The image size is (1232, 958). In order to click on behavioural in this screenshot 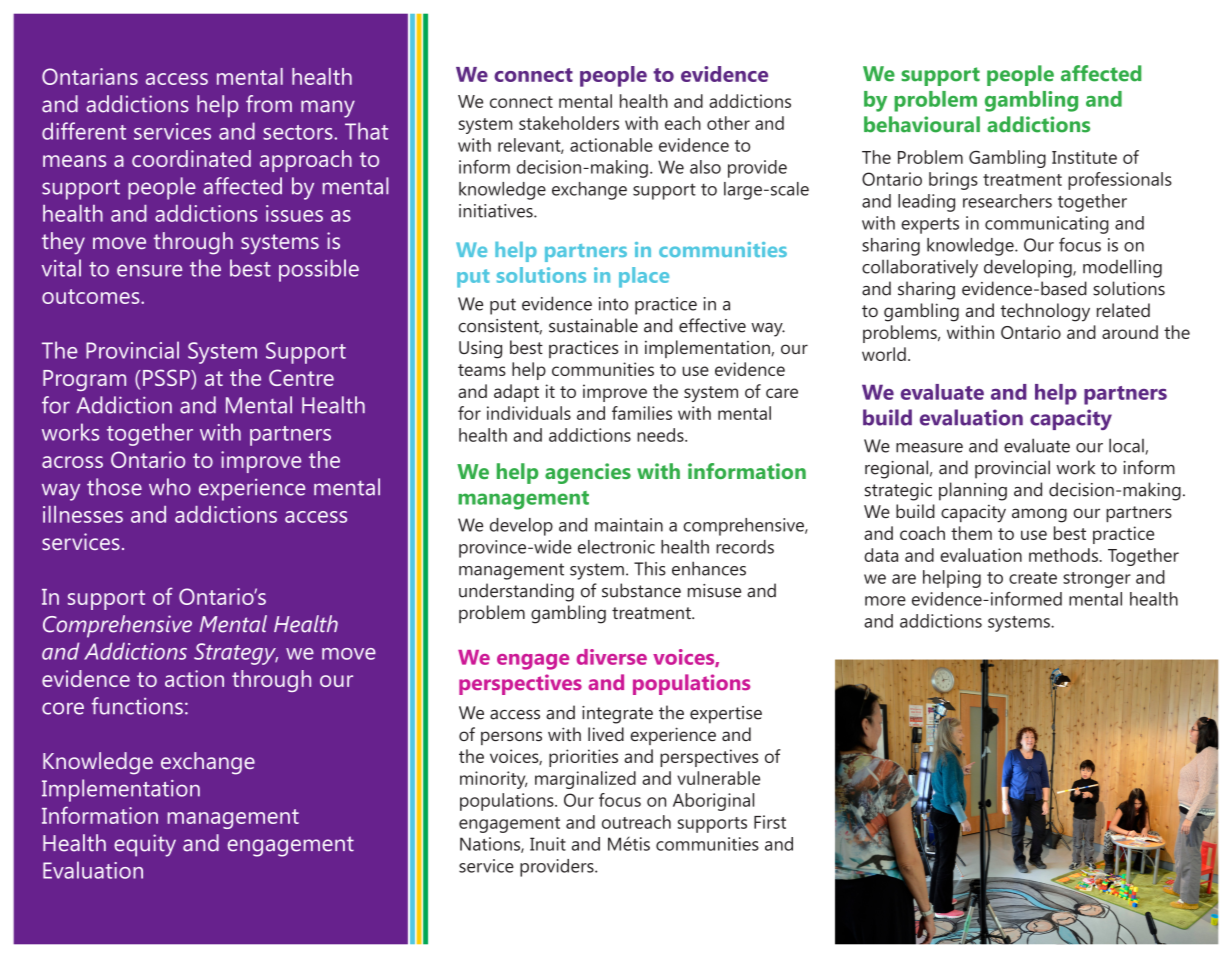, I will do `click(922, 124)`.
